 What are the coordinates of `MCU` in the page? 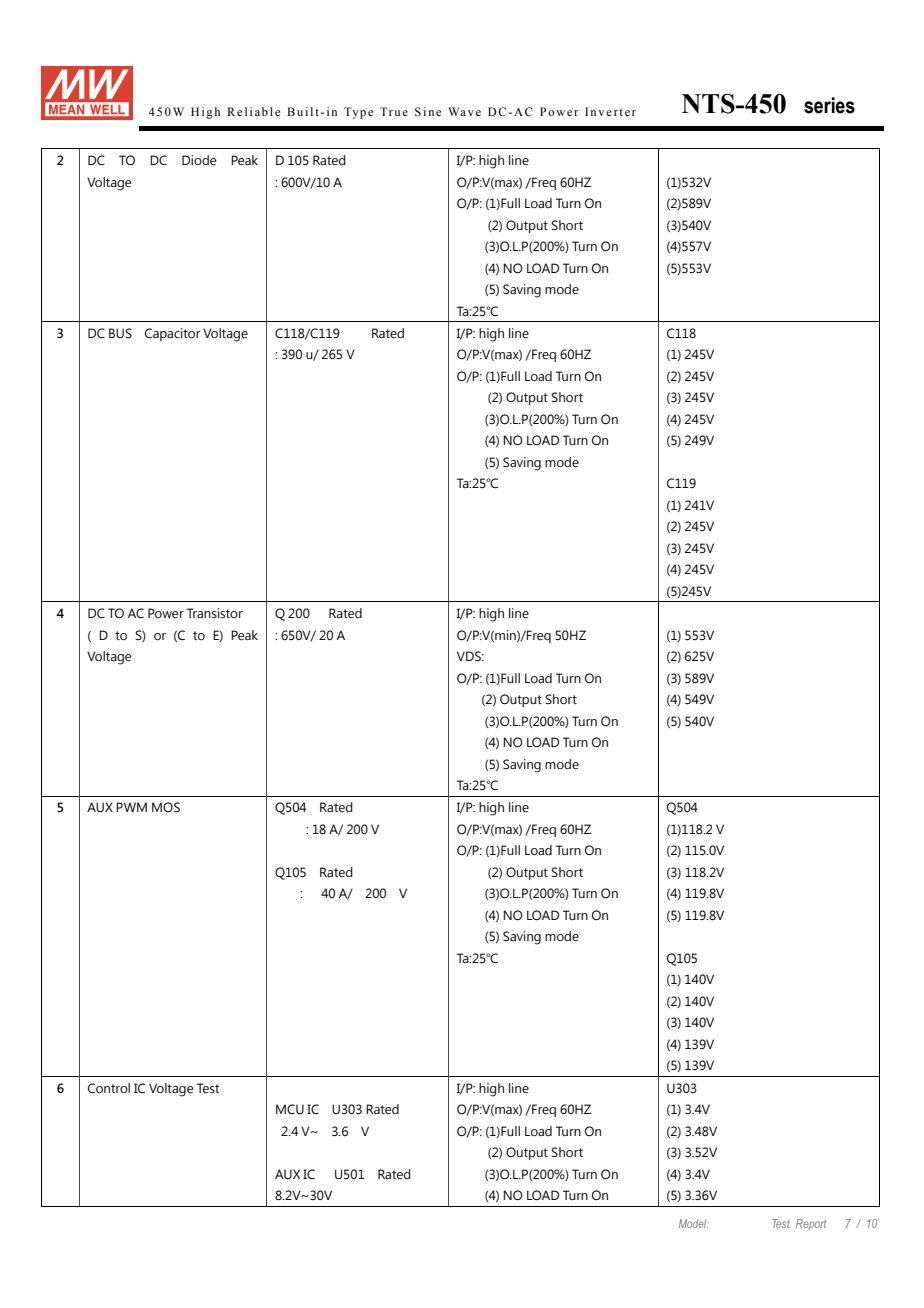 It's located at (290, 1109).
